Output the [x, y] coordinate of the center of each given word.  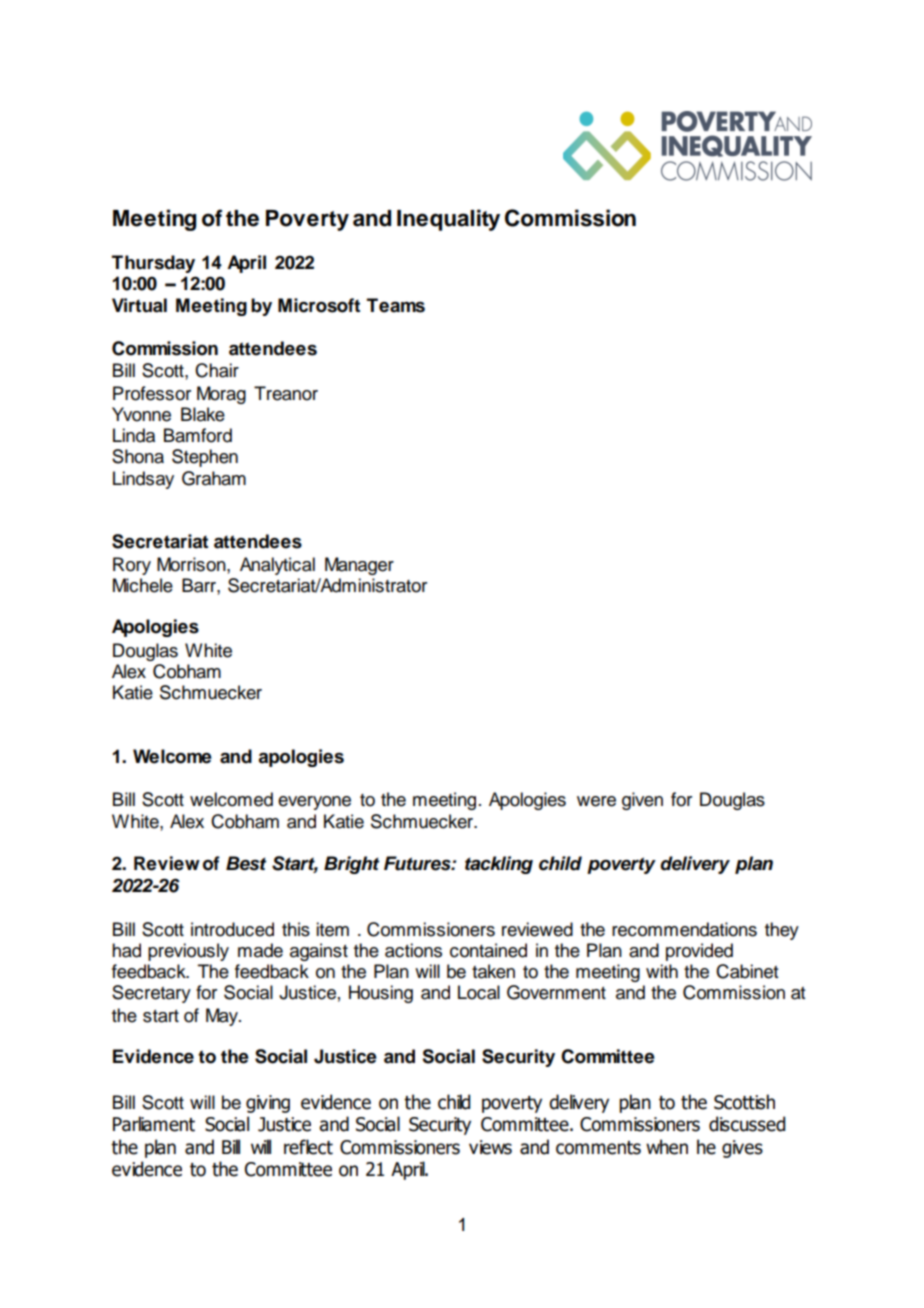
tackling [499, 865]
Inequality [448, 220]
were [596, 801]
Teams [396, 305]
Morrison [192, 564]
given [642, 801]
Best [246, 863]
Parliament [154, 1124]
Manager [359, 566]
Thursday [153, 264]
